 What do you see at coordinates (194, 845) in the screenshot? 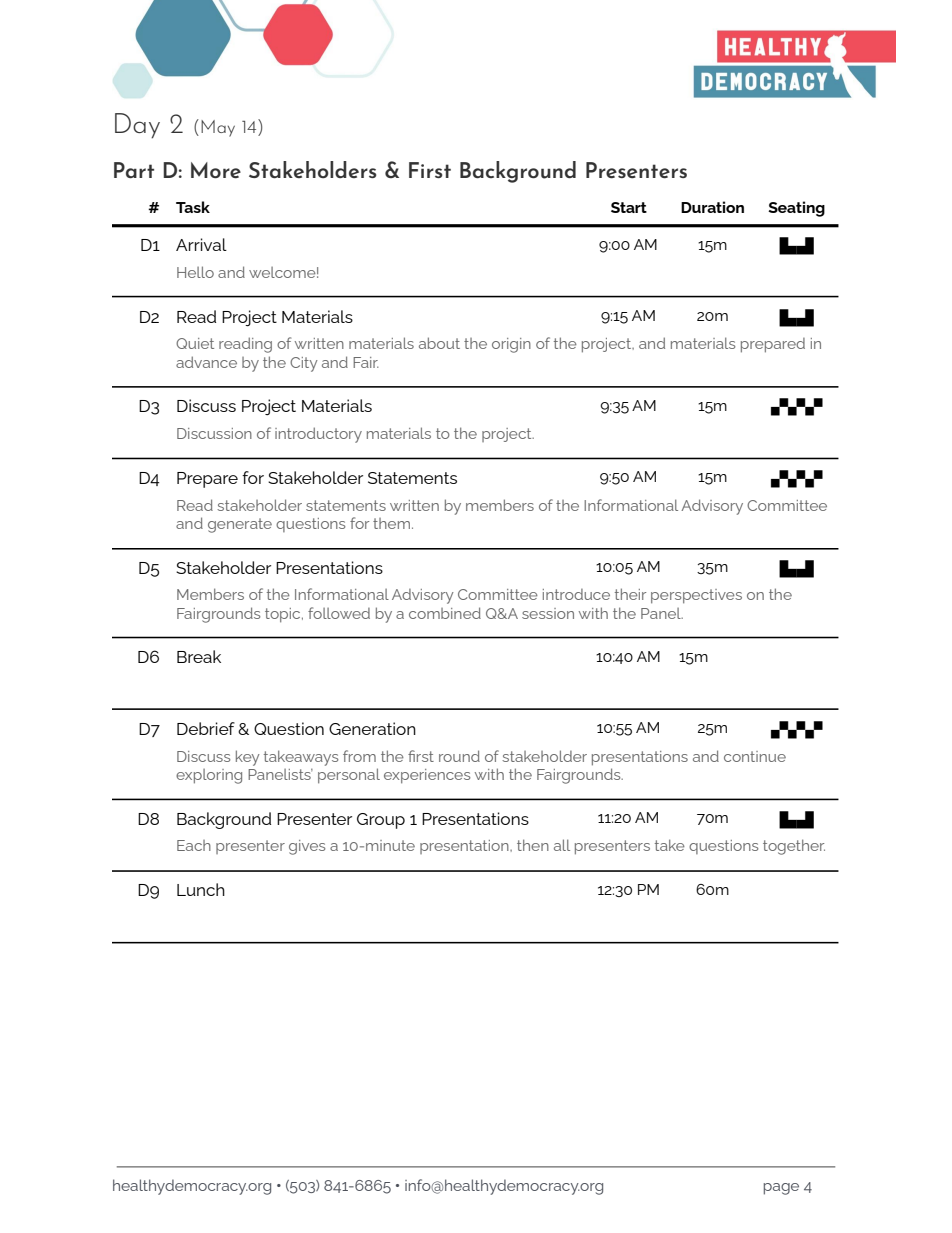
I see `Each` at bounding box center [194, 845].
